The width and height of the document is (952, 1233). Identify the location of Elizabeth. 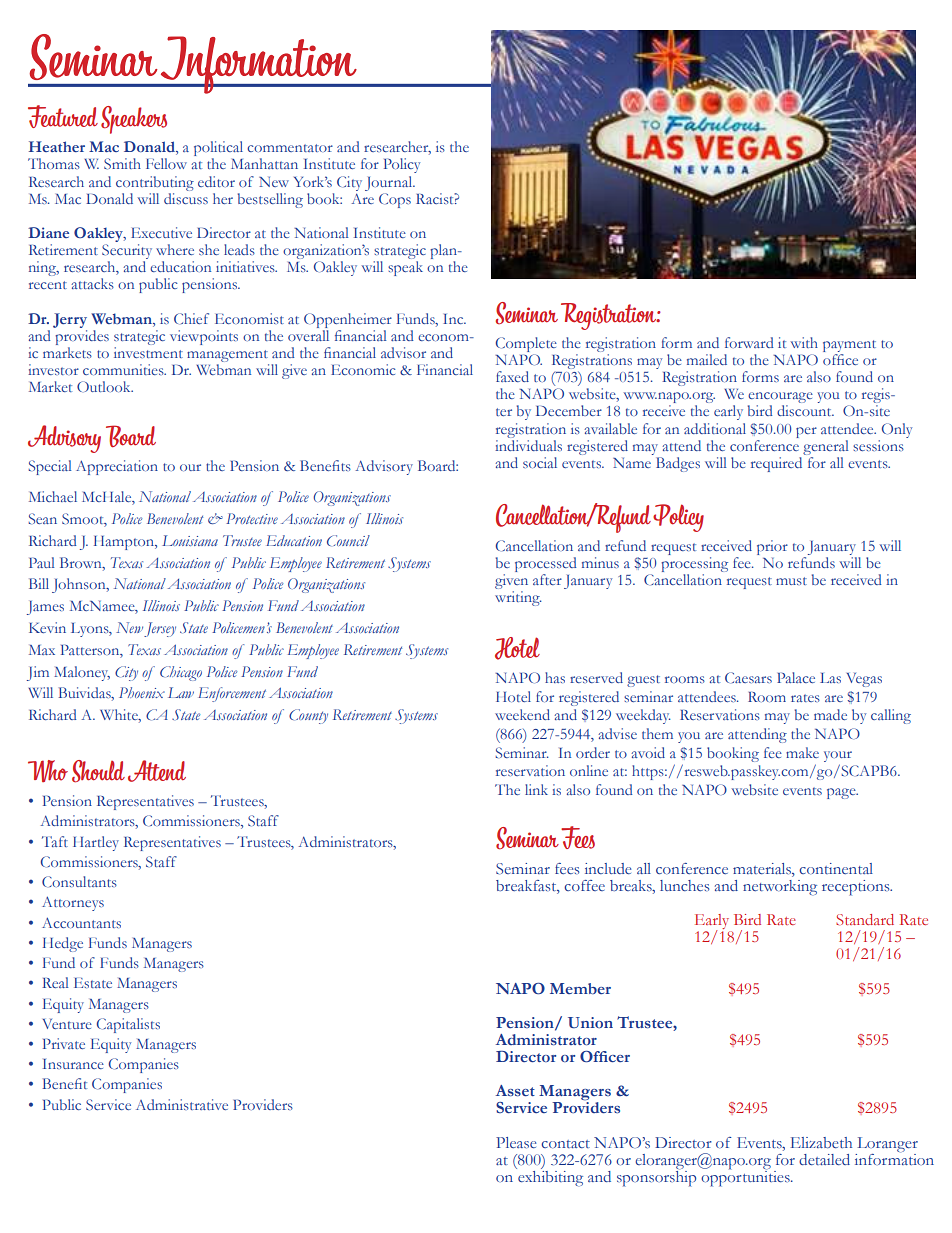
(821, 1142).
